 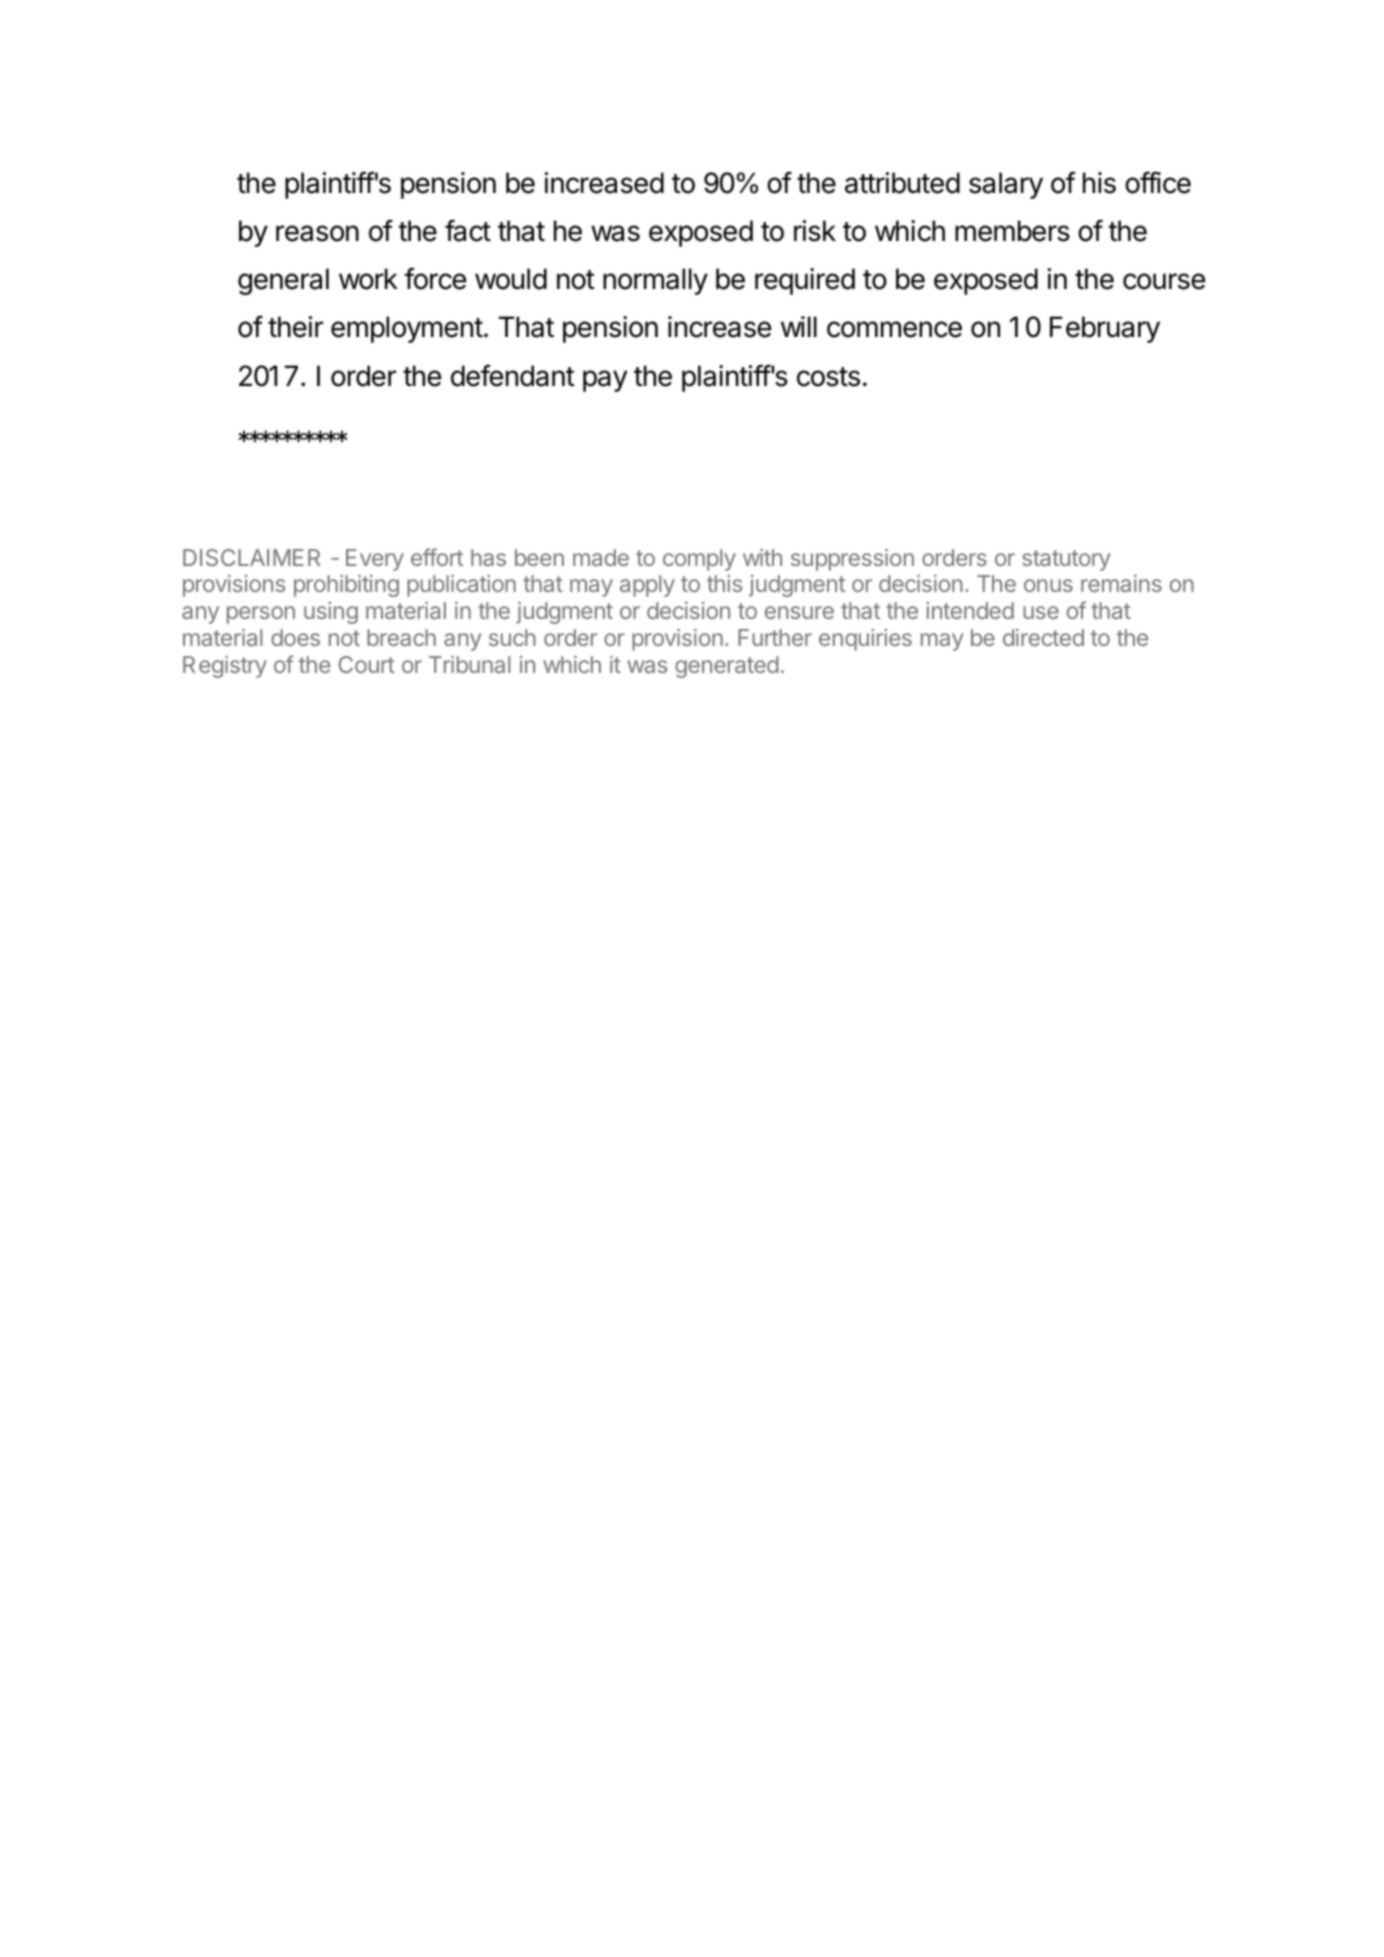 I want to click on generated, so click(x=727, y=667).
